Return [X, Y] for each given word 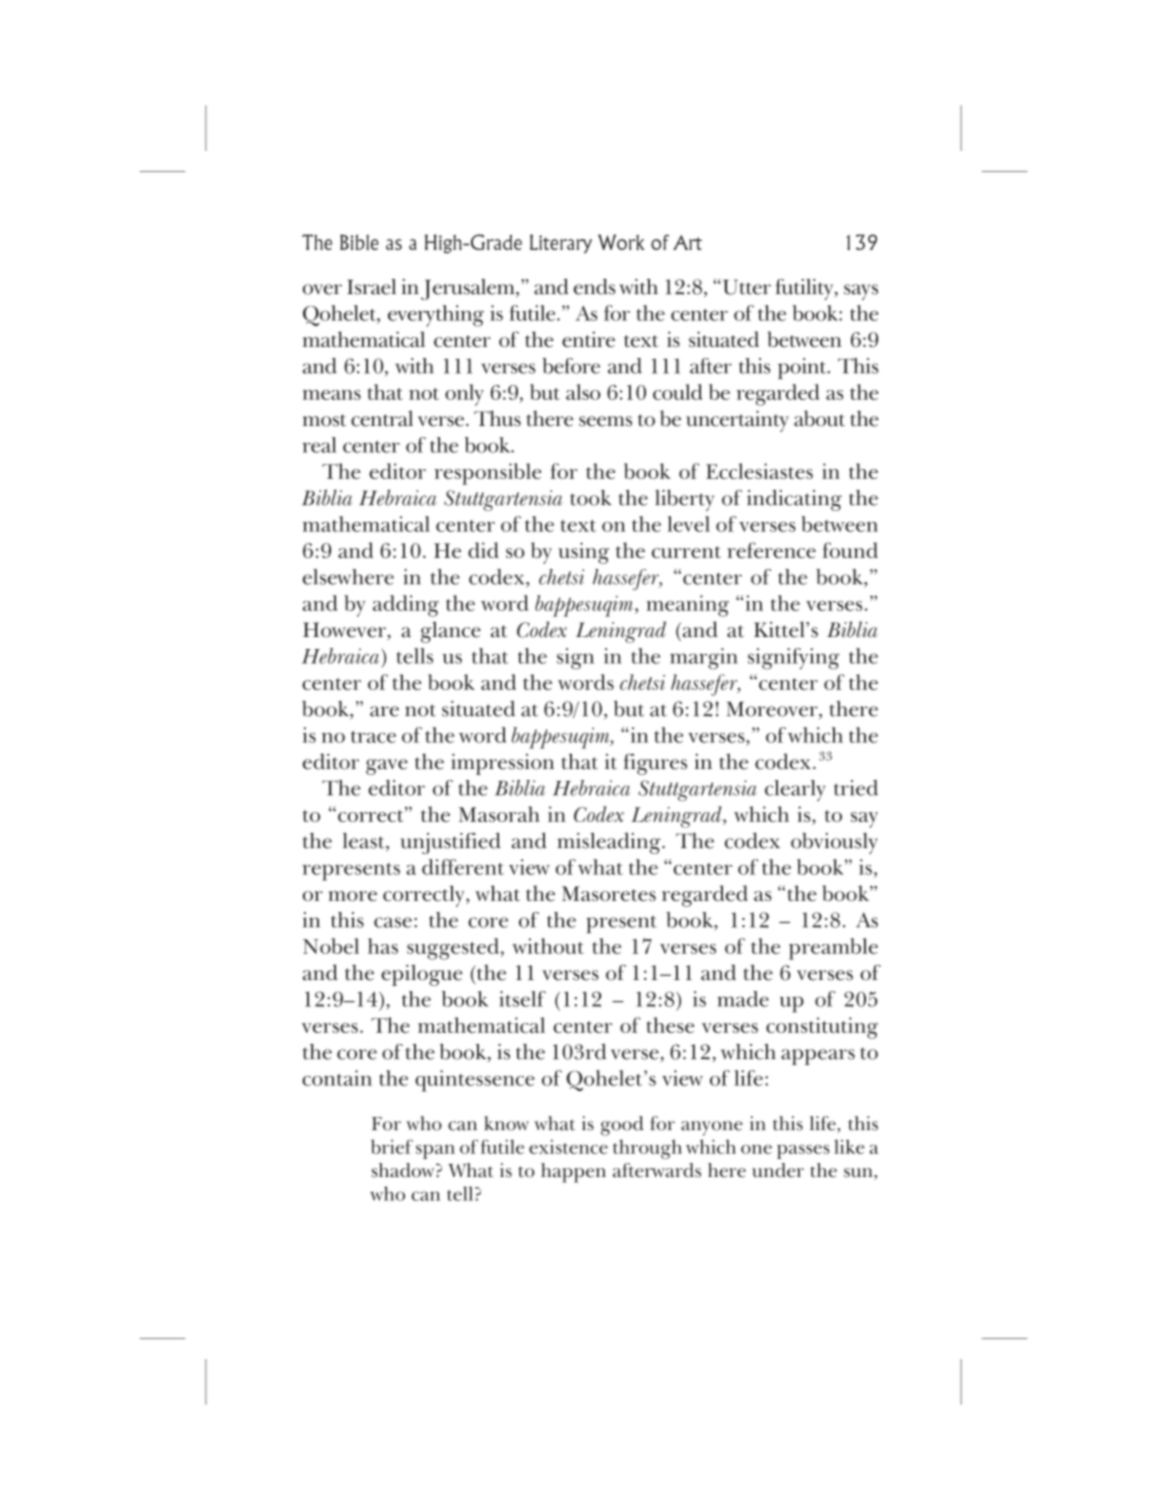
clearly [795, 790]
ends [594, 286]
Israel [371, 287]
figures [655, 764]
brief [392, 1146]
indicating [794, 500]
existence [568, 1147]
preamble [833, 949]
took [590, 498]
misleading [610, 843]
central [382, 418]
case [393, 922]
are [384, 711]
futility [805, 289]
